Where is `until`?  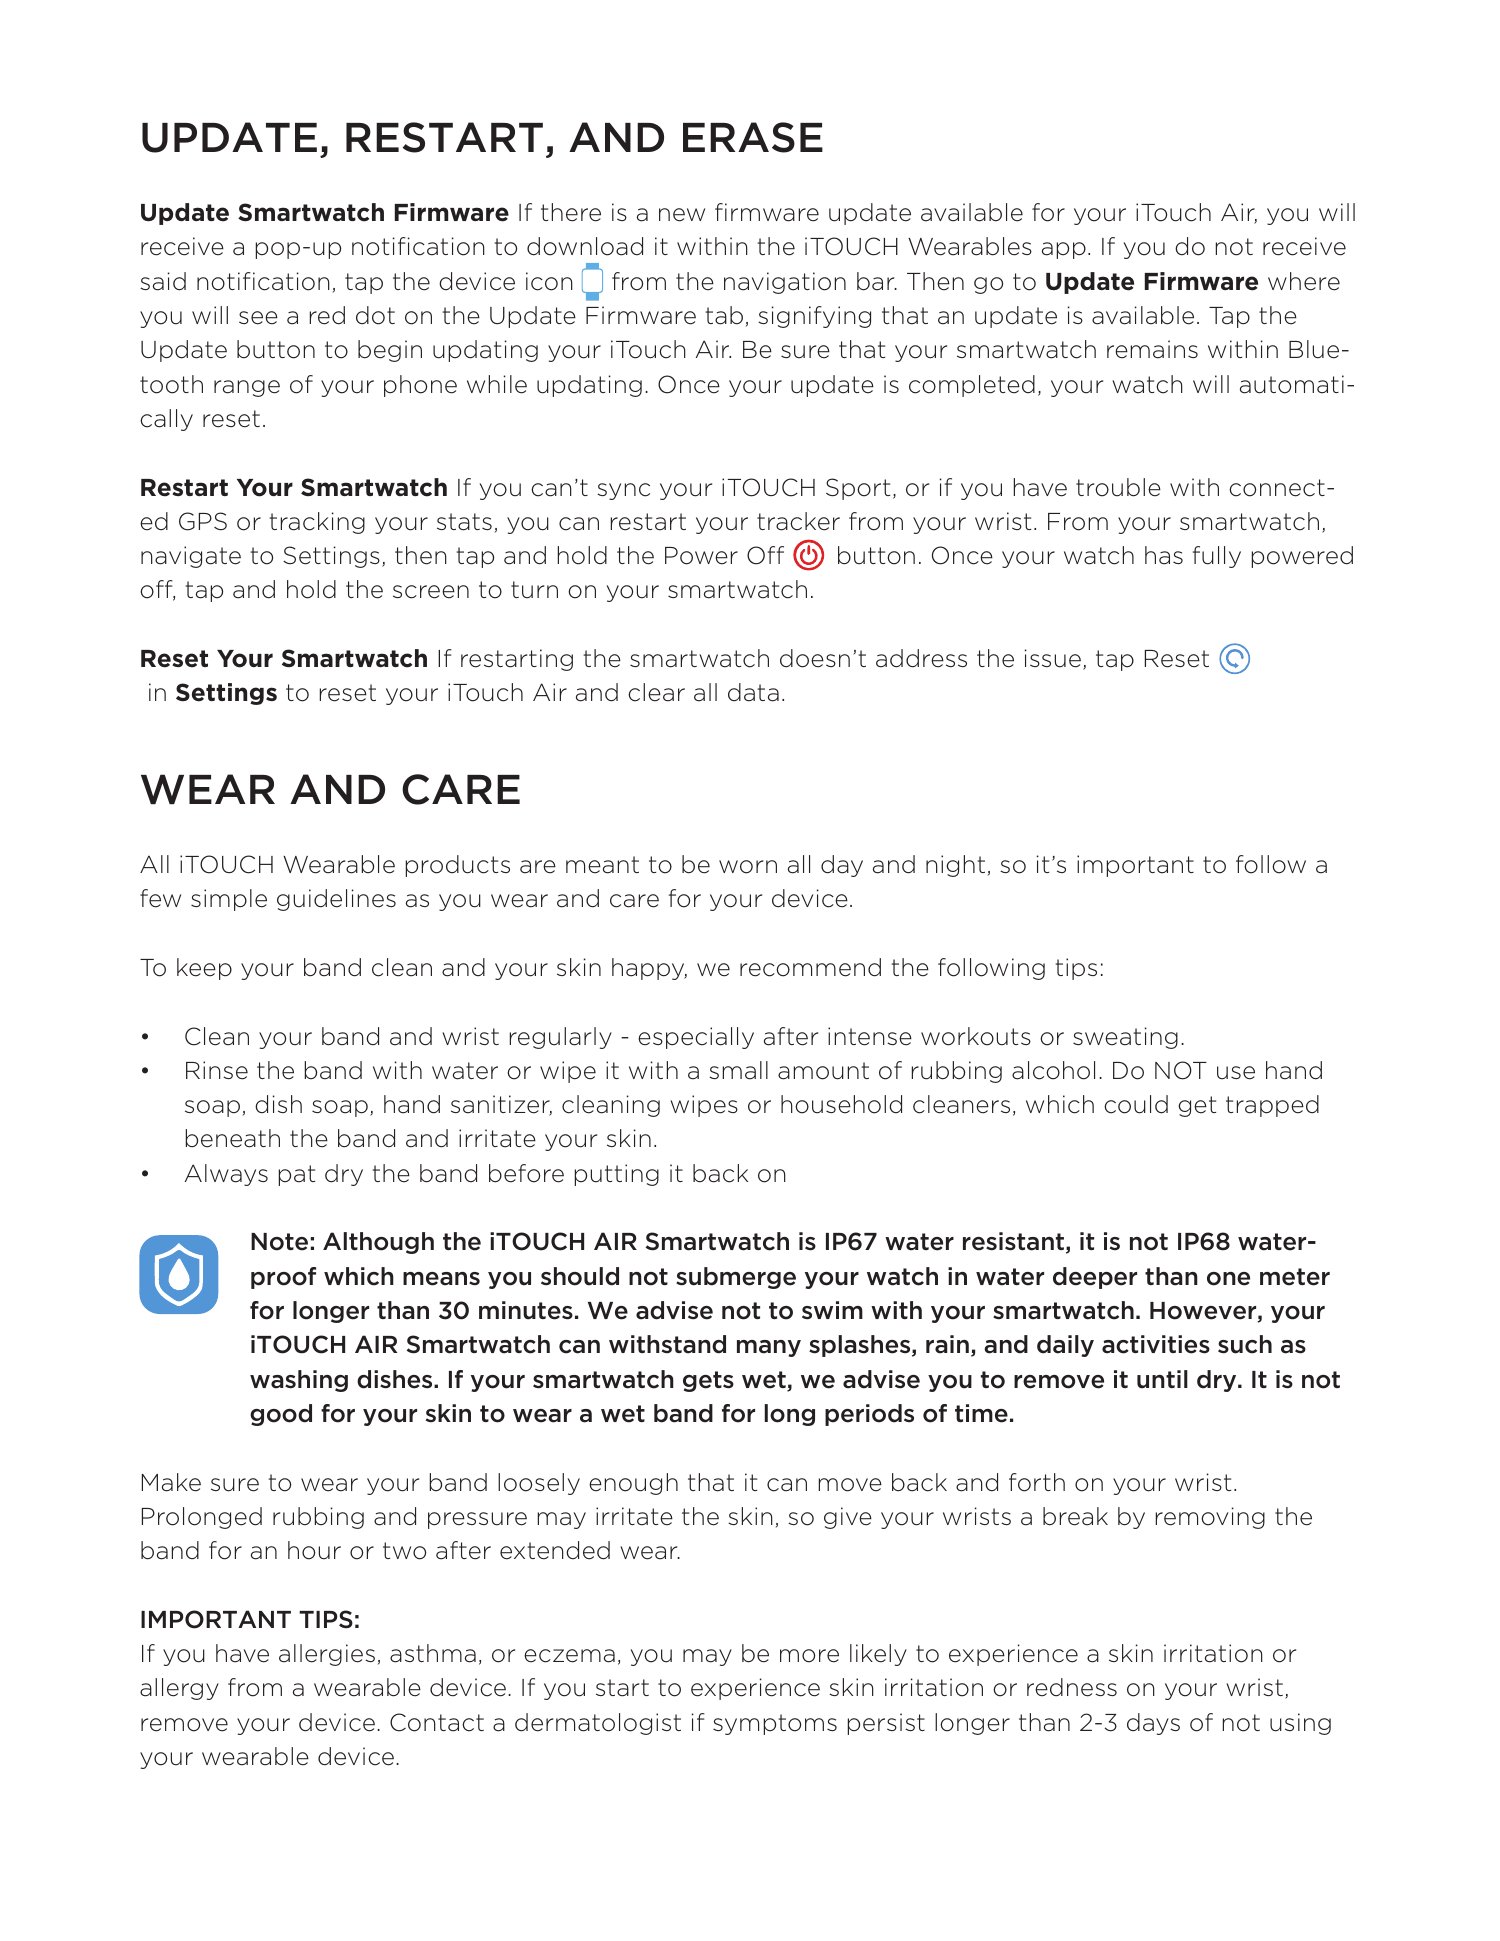 until is located at coordinates (1162, 1379).
